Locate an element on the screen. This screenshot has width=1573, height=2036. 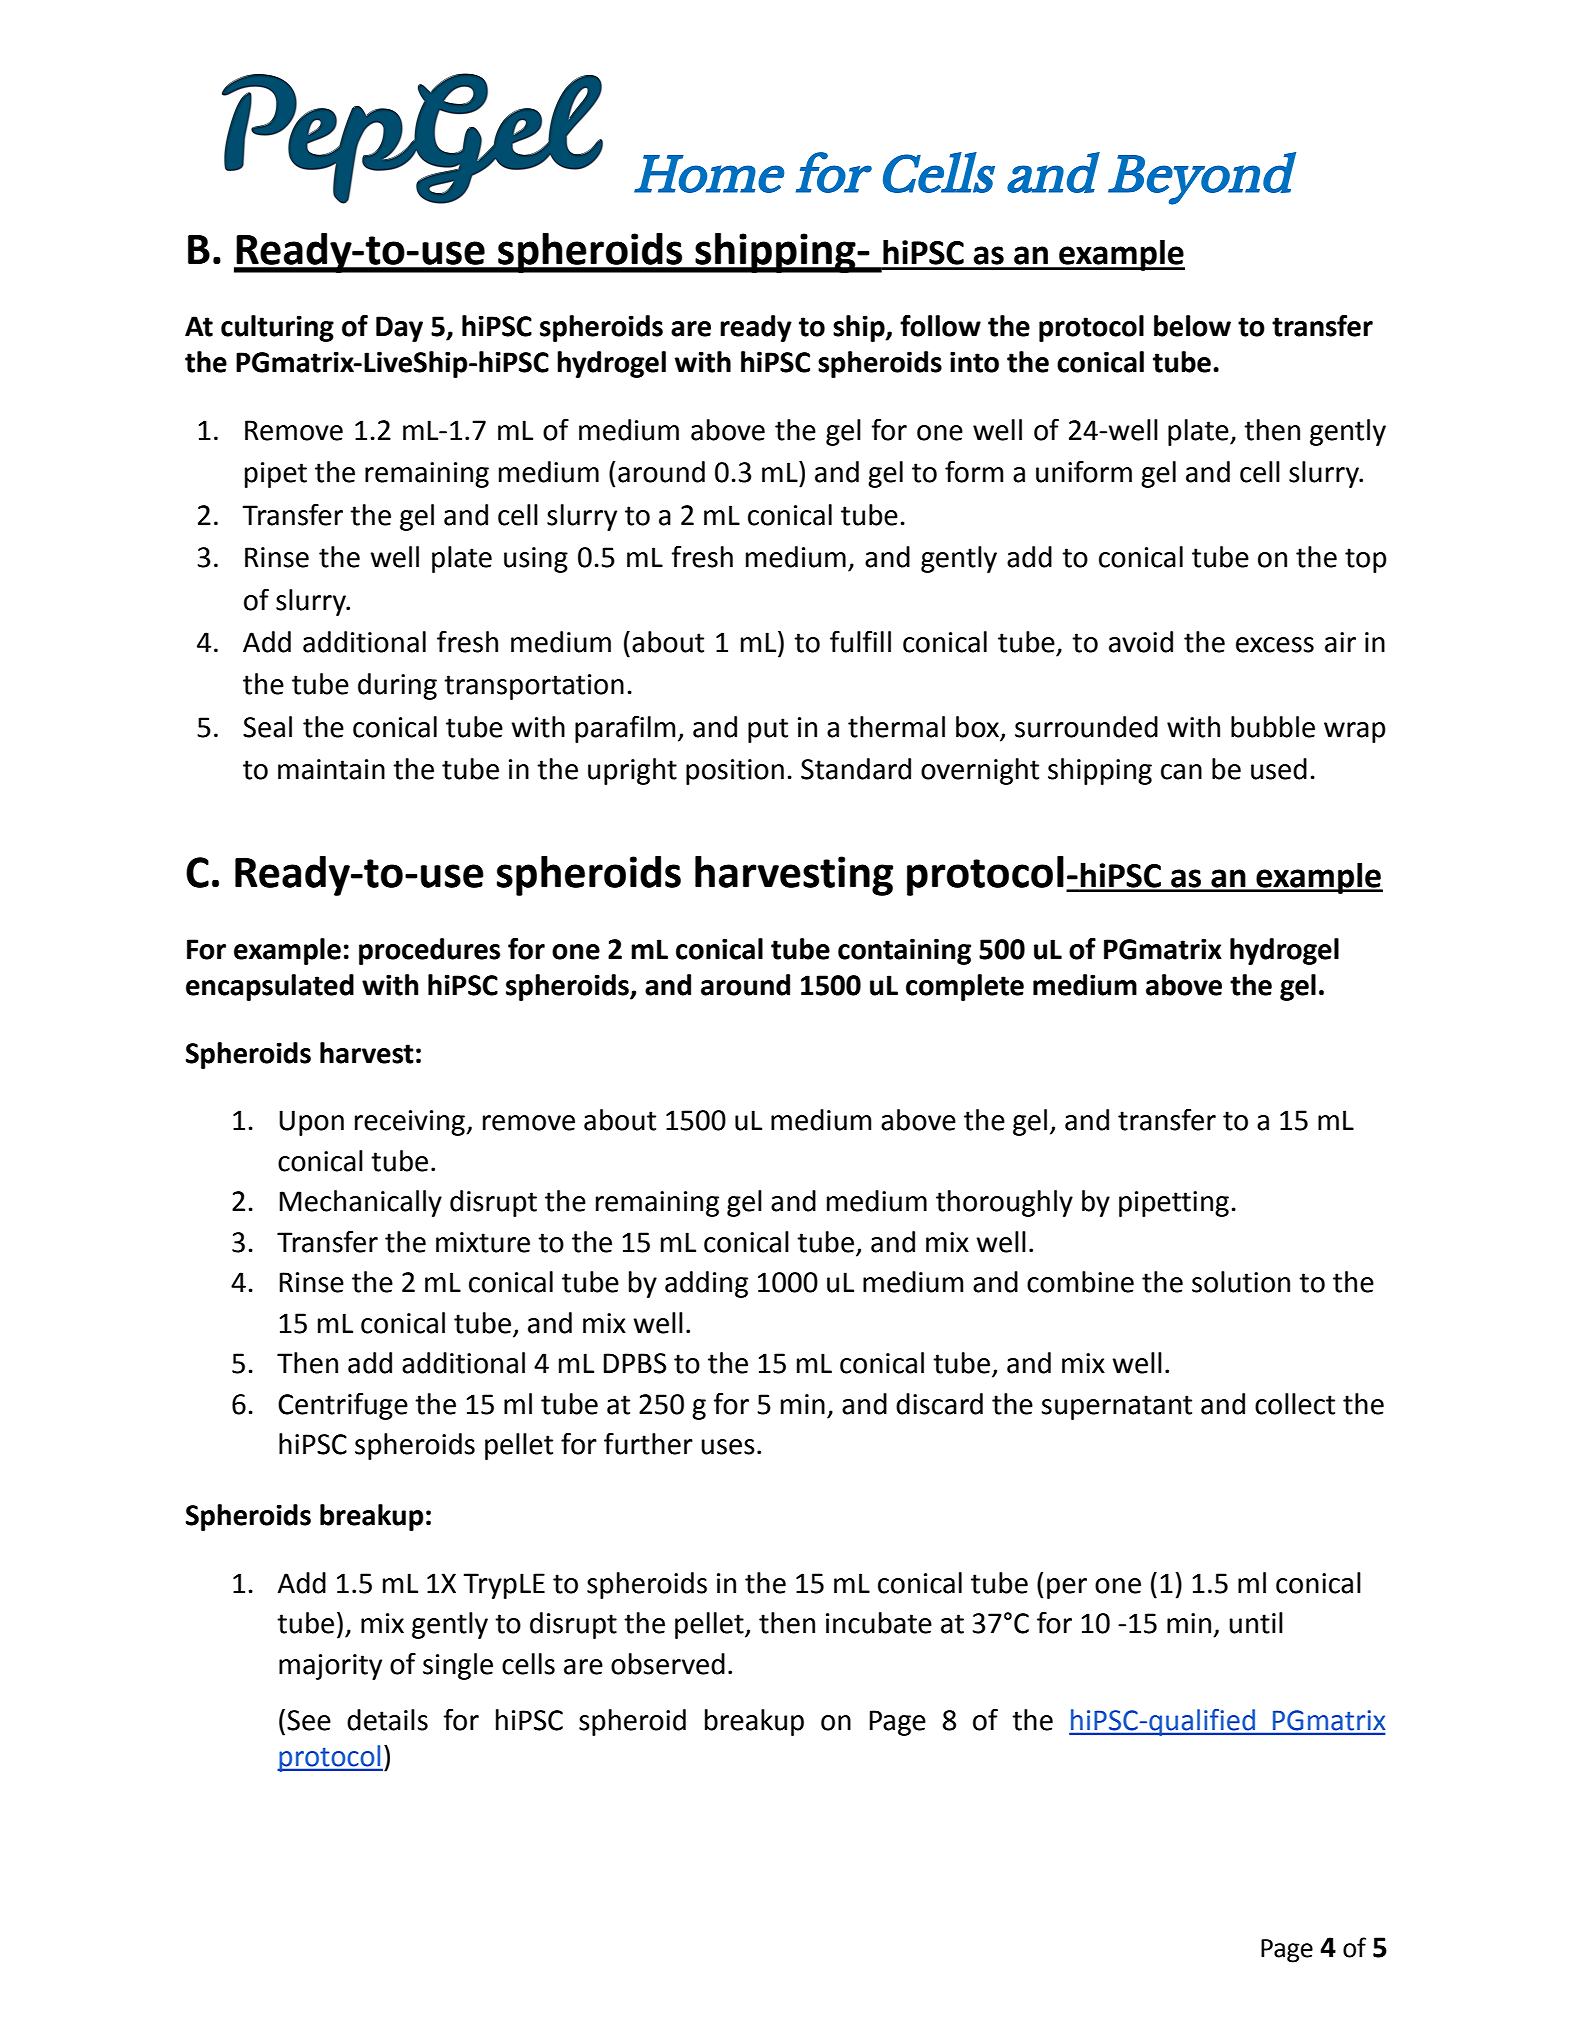
collect is located at coordinates (1295, 1404).
